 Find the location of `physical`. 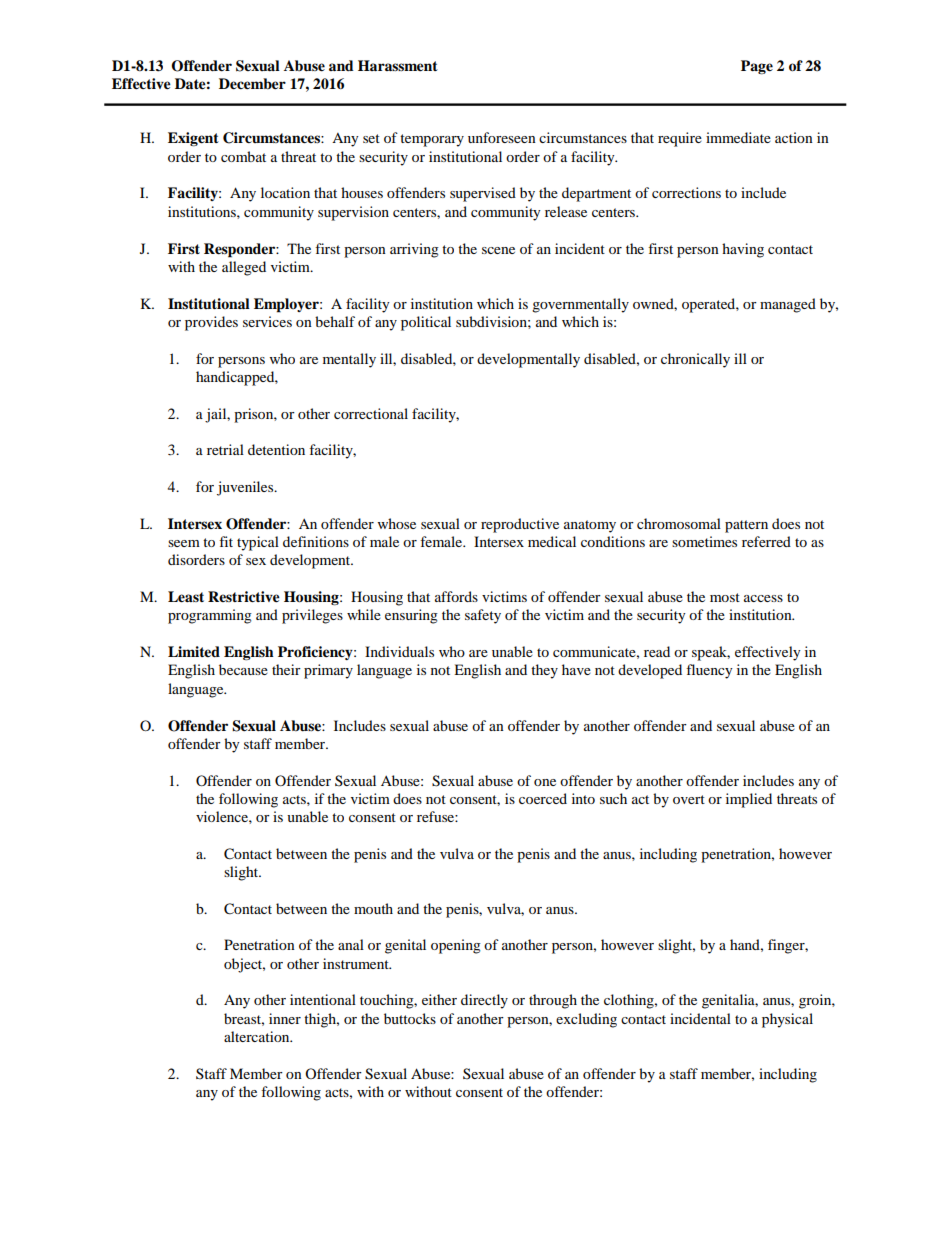

physical is located at coordinates (787, 1020).
